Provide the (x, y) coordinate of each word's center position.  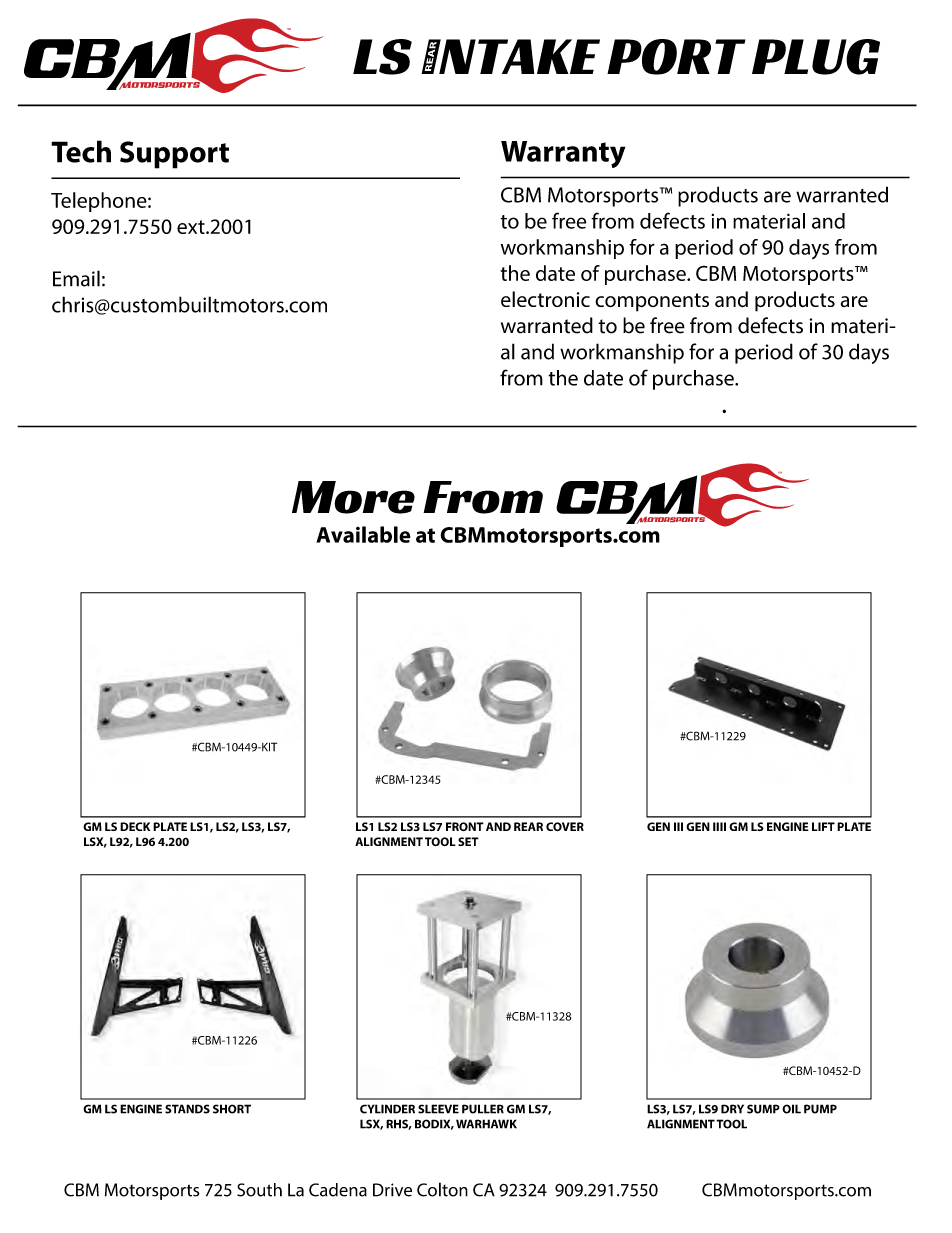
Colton (442, 1189)
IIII (719, 826)
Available (363, 534)
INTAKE (510, 56)
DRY (732, 1109)
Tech (81, 151)
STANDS (187, 1109)
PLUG (816, 57)
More (353, 497)
